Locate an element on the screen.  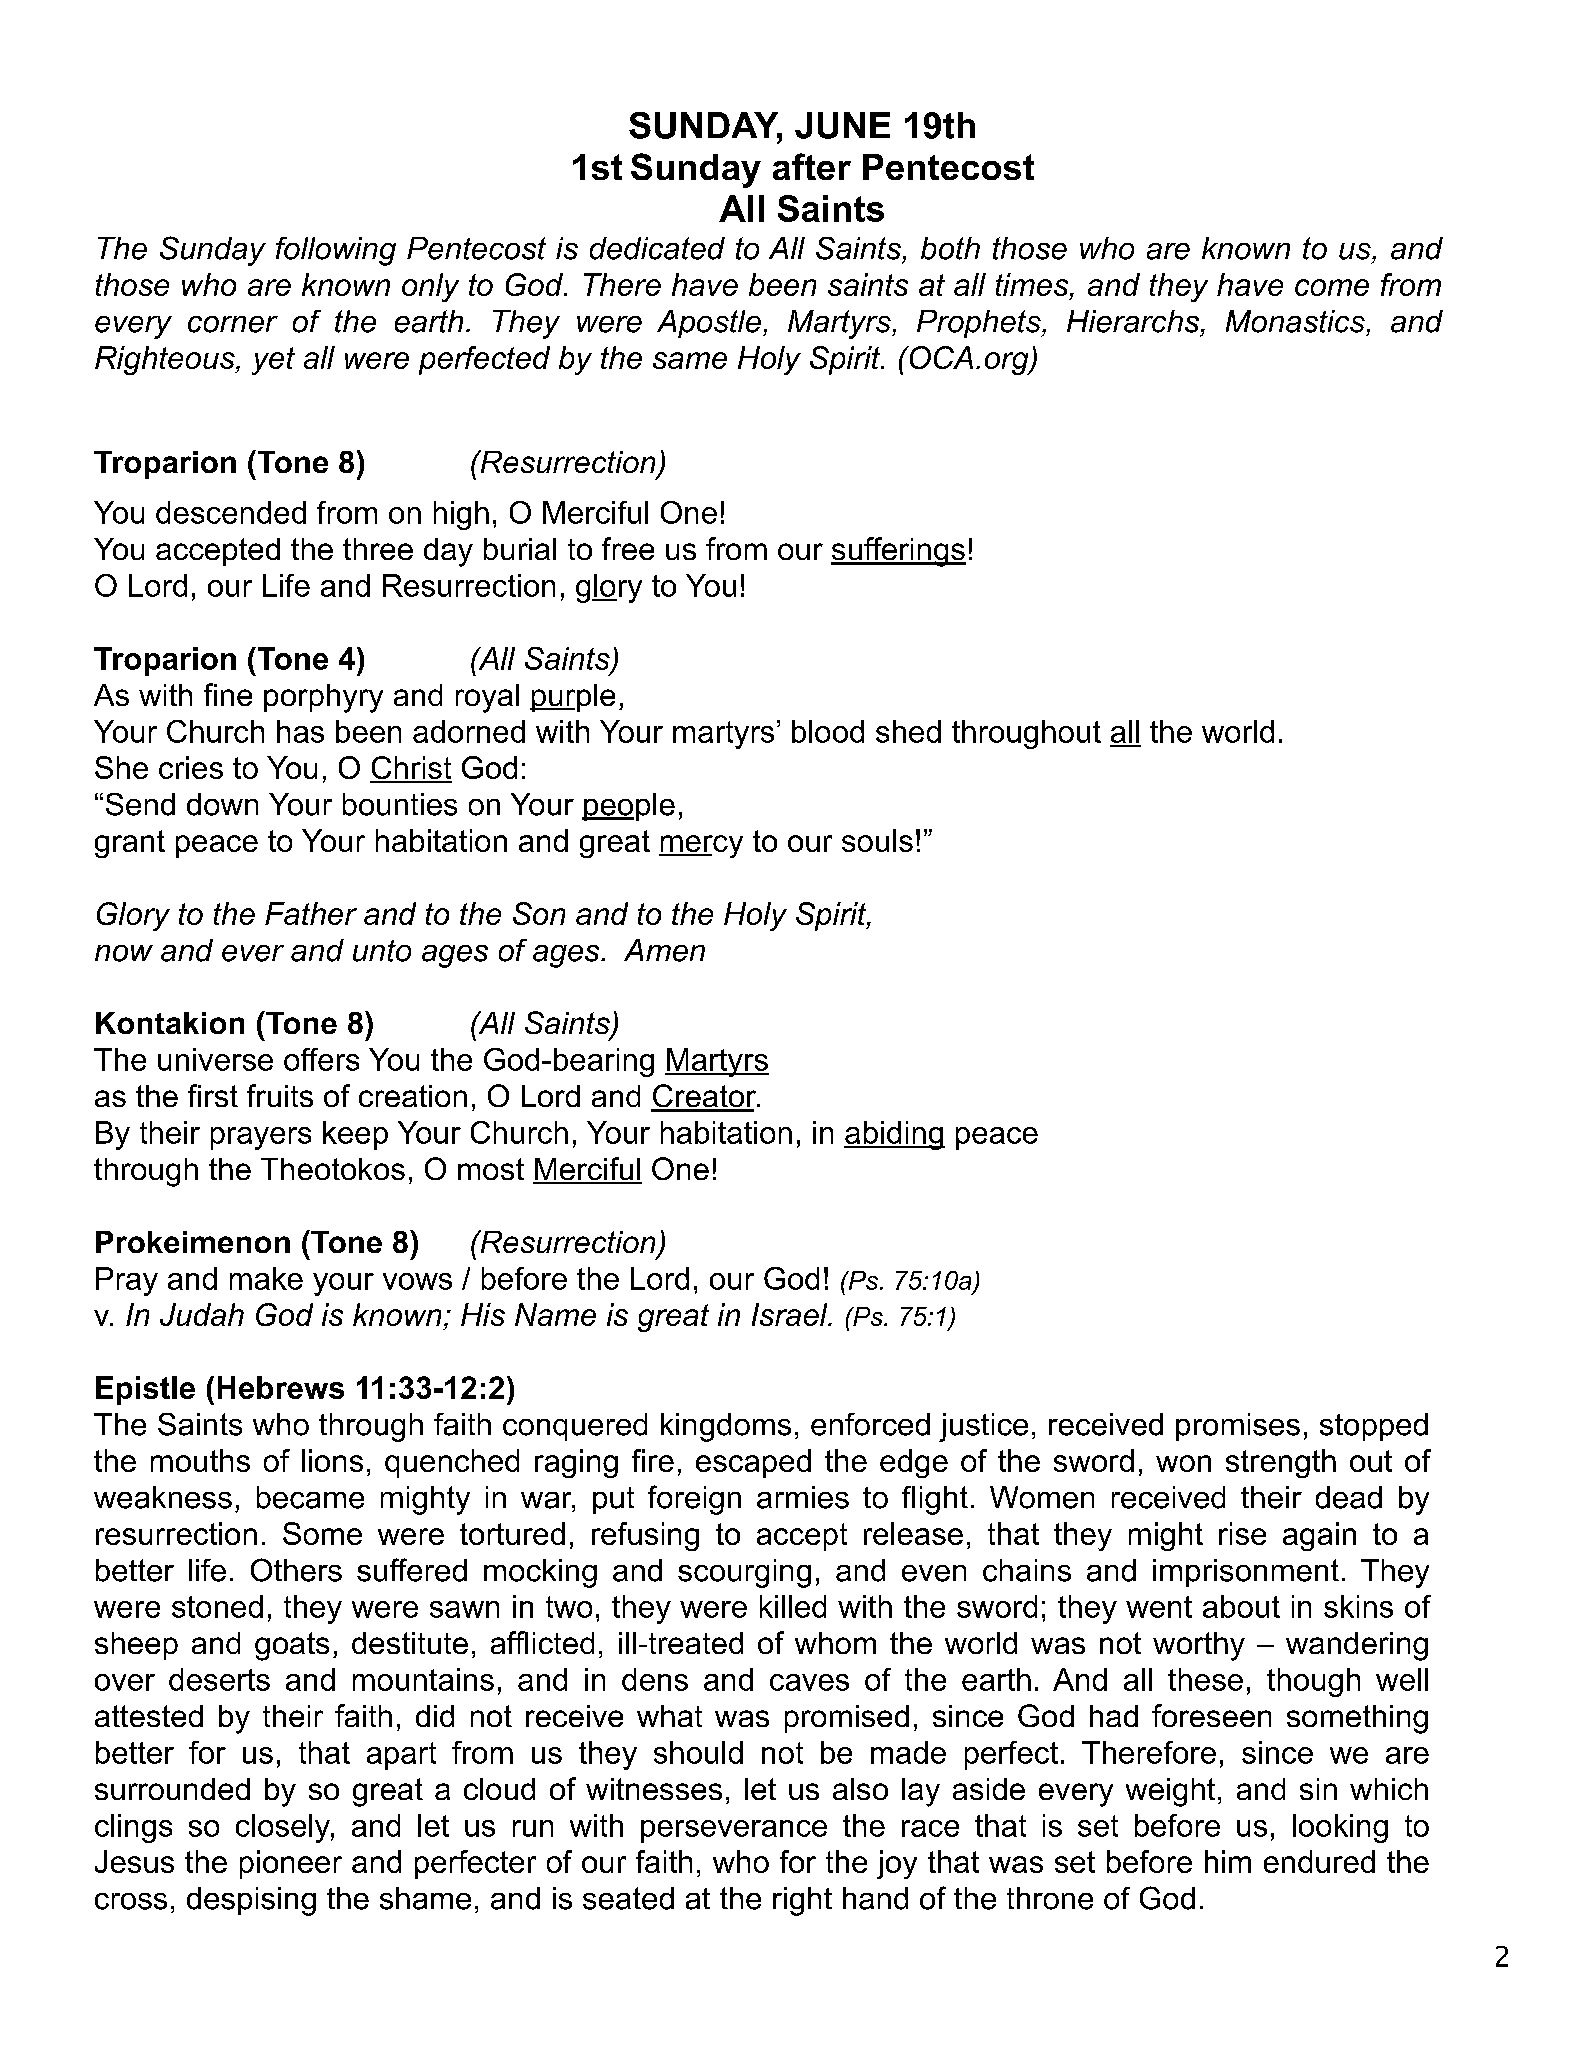
pioneer is located at coordinates (291, 1864).
